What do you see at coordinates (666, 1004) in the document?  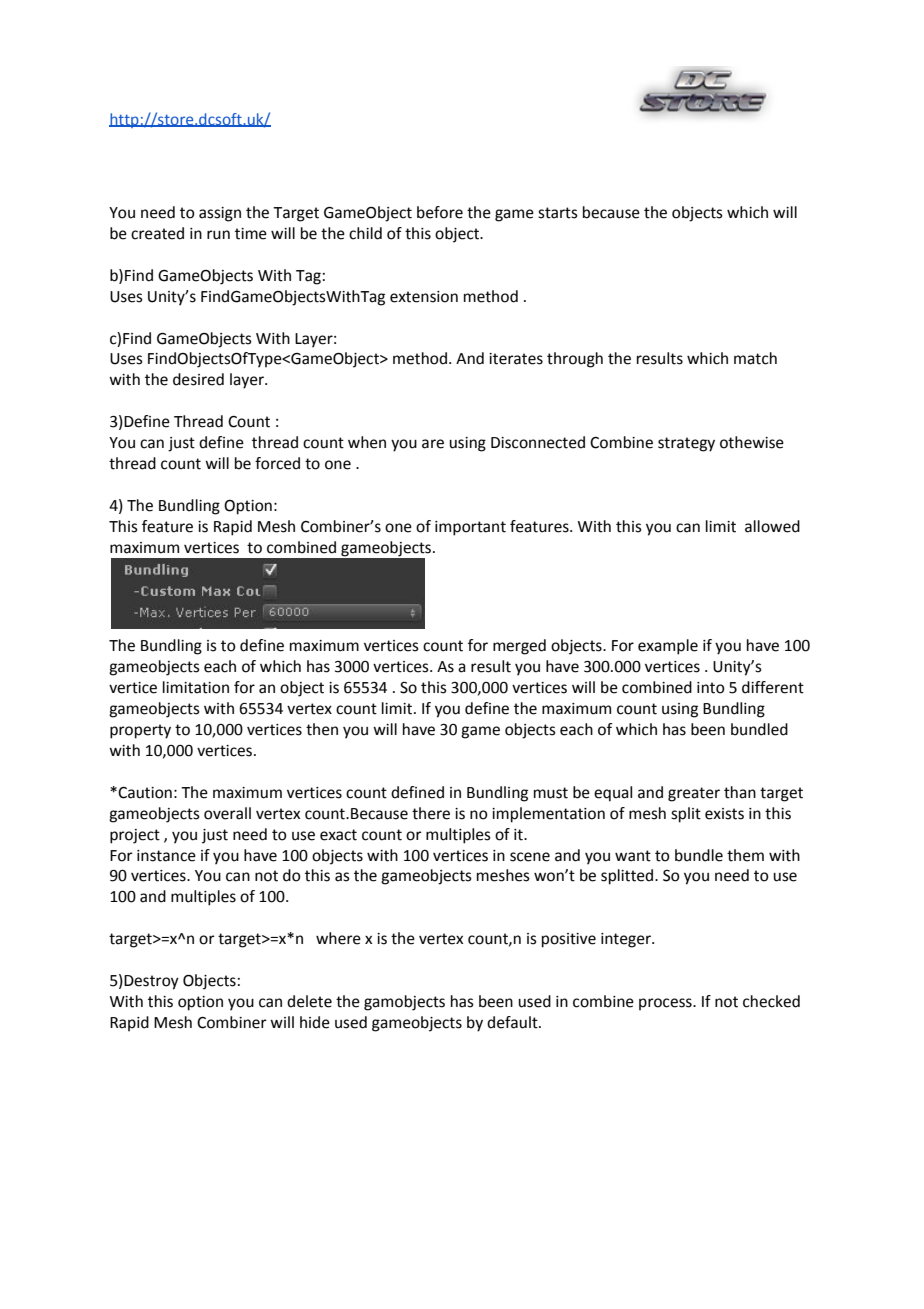 I see `process` at bounding box center [666, 1004].
